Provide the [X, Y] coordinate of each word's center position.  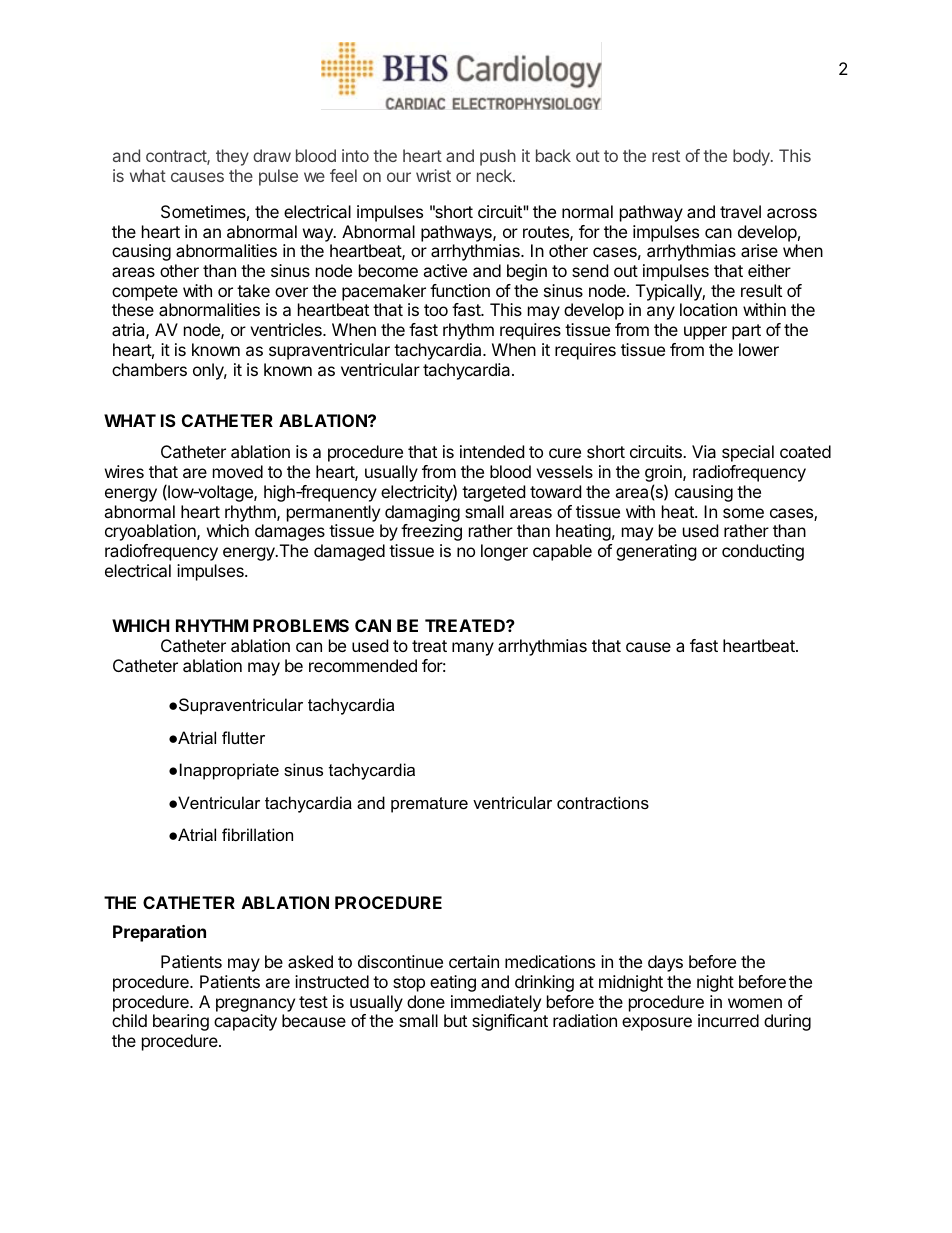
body [752, 157]
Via [704, 451]
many [473, 649]
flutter [243, 737]
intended [492, 451]
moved [238, 471]
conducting [763, 552]
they [232, 157]
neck [495, 175]
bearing [181, 1022]
